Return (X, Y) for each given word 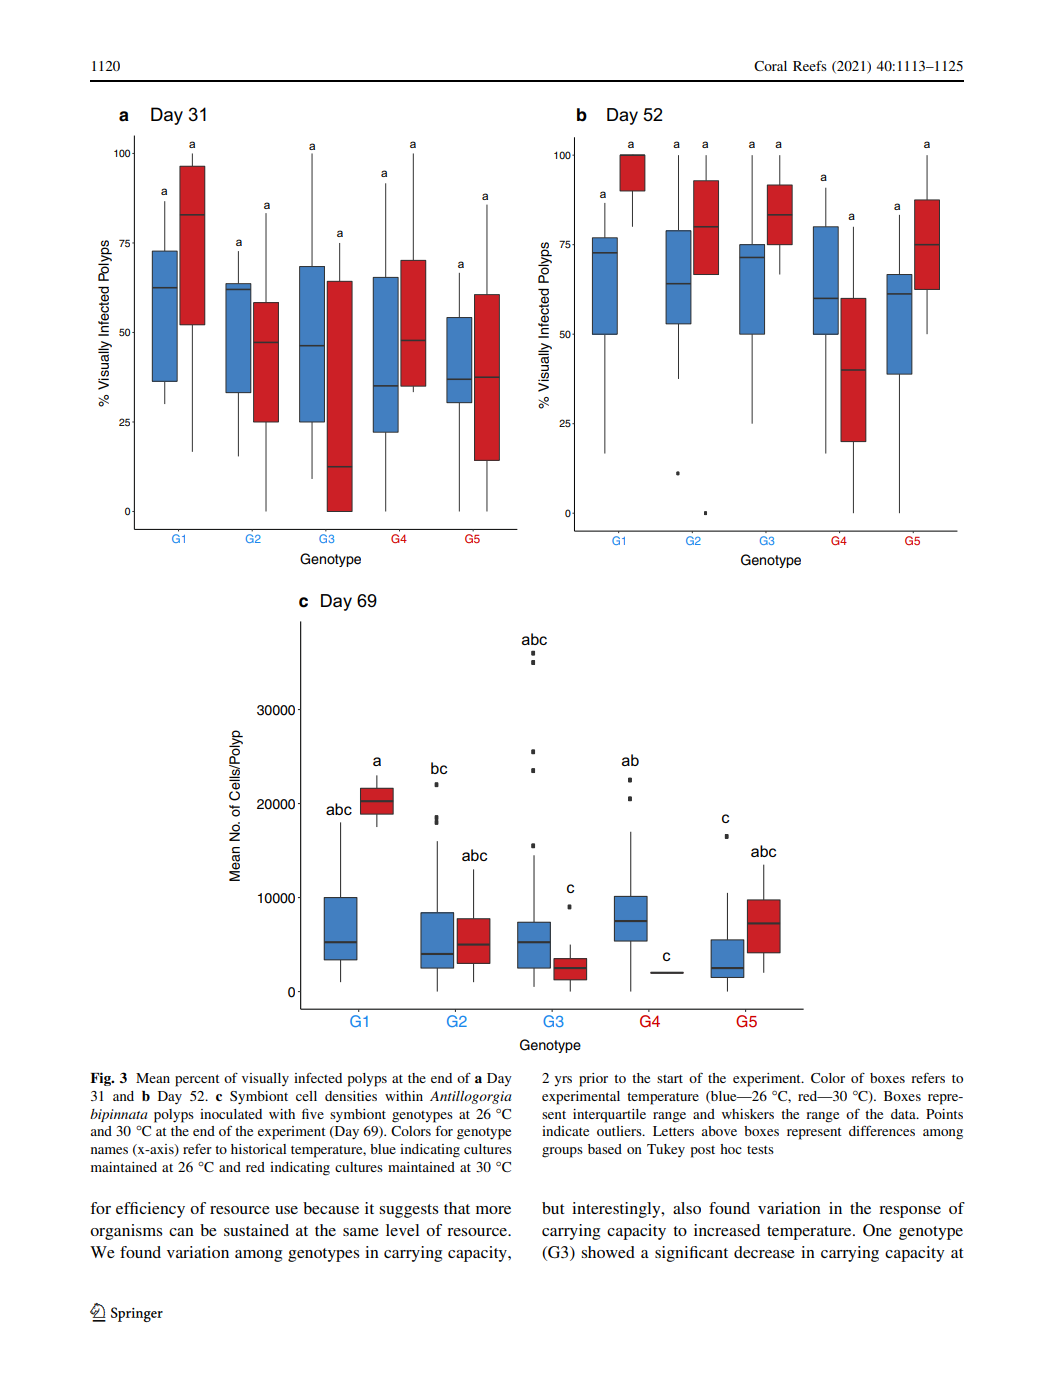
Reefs (810, 65)
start (670, 1078)
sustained (256, 1230)
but (553, 1208)
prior (593, 1080)
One (877, 1230)
